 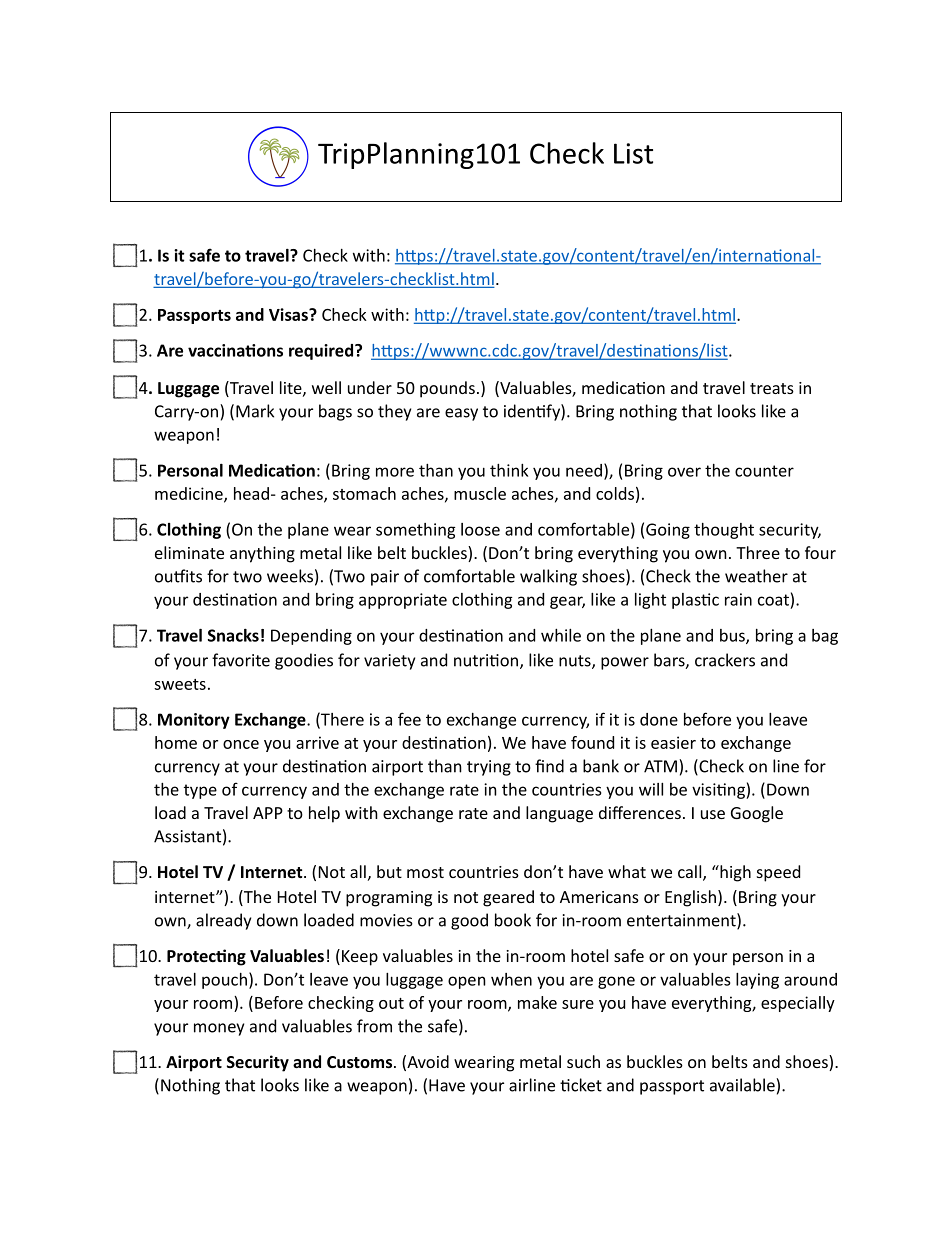 I want to click on available, so click(x=743, y=1085).
